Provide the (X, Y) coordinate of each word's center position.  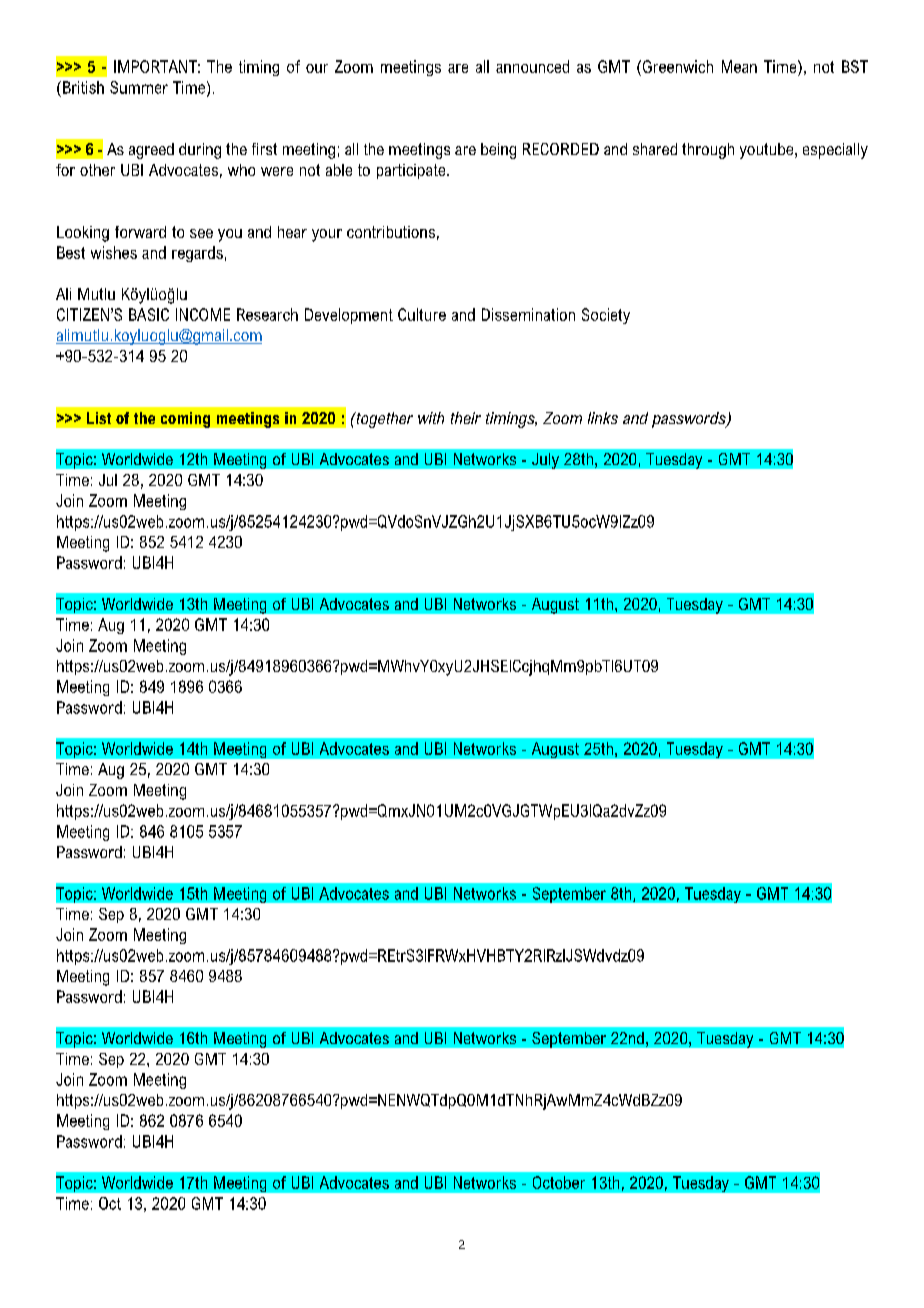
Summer (139, 87)
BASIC (149, 314)
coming (185, 420)
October (559, 1182)
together (383, 420)
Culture (422, 314)
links (603, 418)
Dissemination (528, 314)
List (99, 418)
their (466, 418)
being (498, 151)
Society (606, 316)
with (431, 418)
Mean (739, 66)
